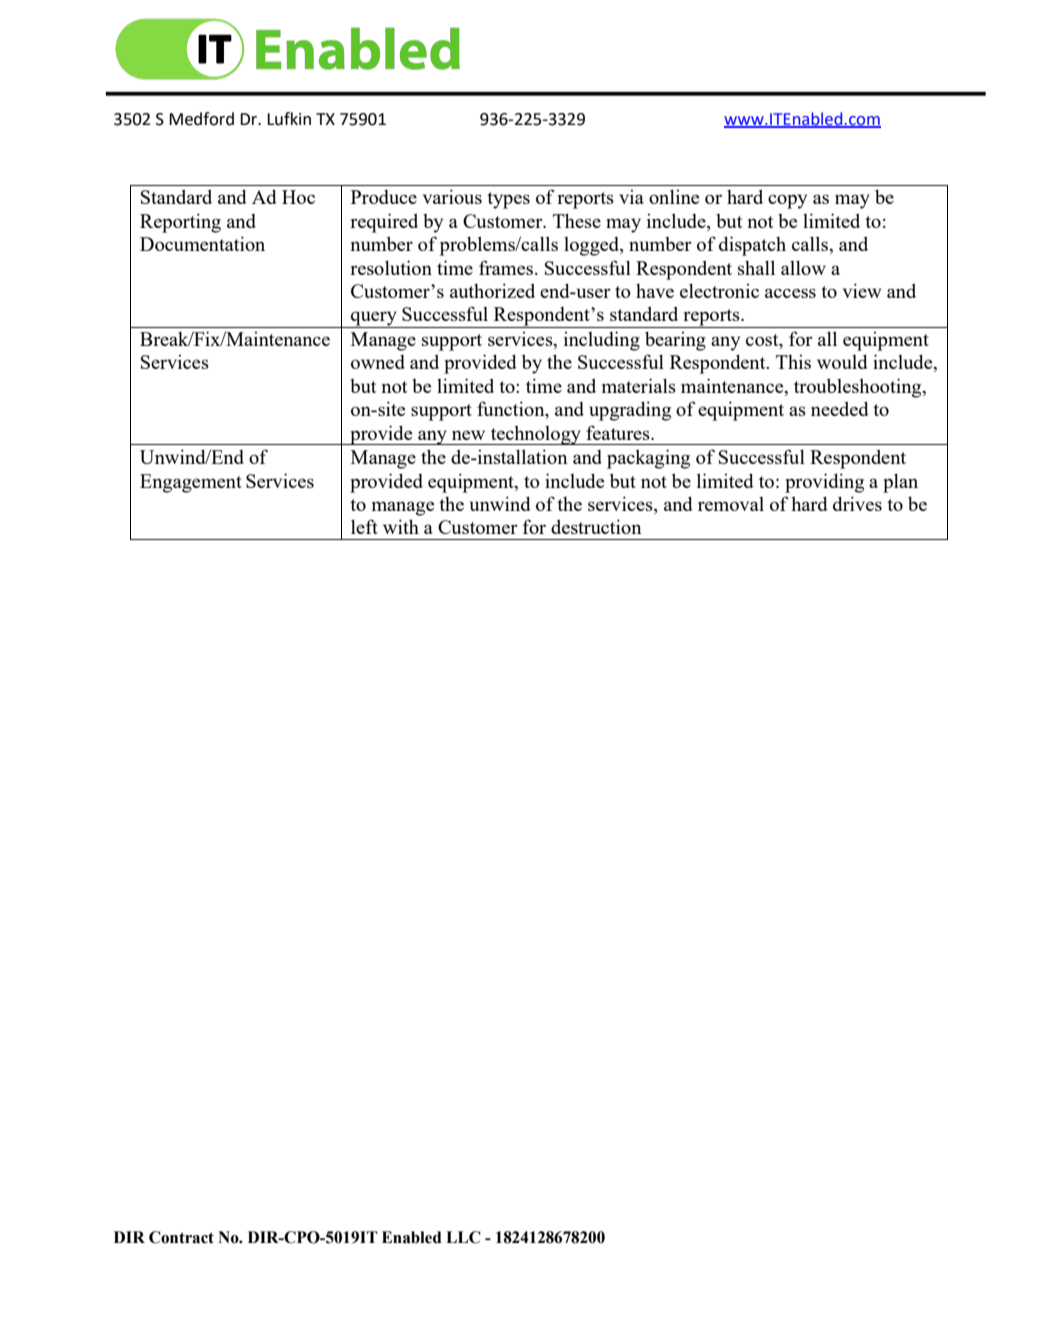  Describe the element at coordinates (508, 200) in the document. I see `types` at that location.
